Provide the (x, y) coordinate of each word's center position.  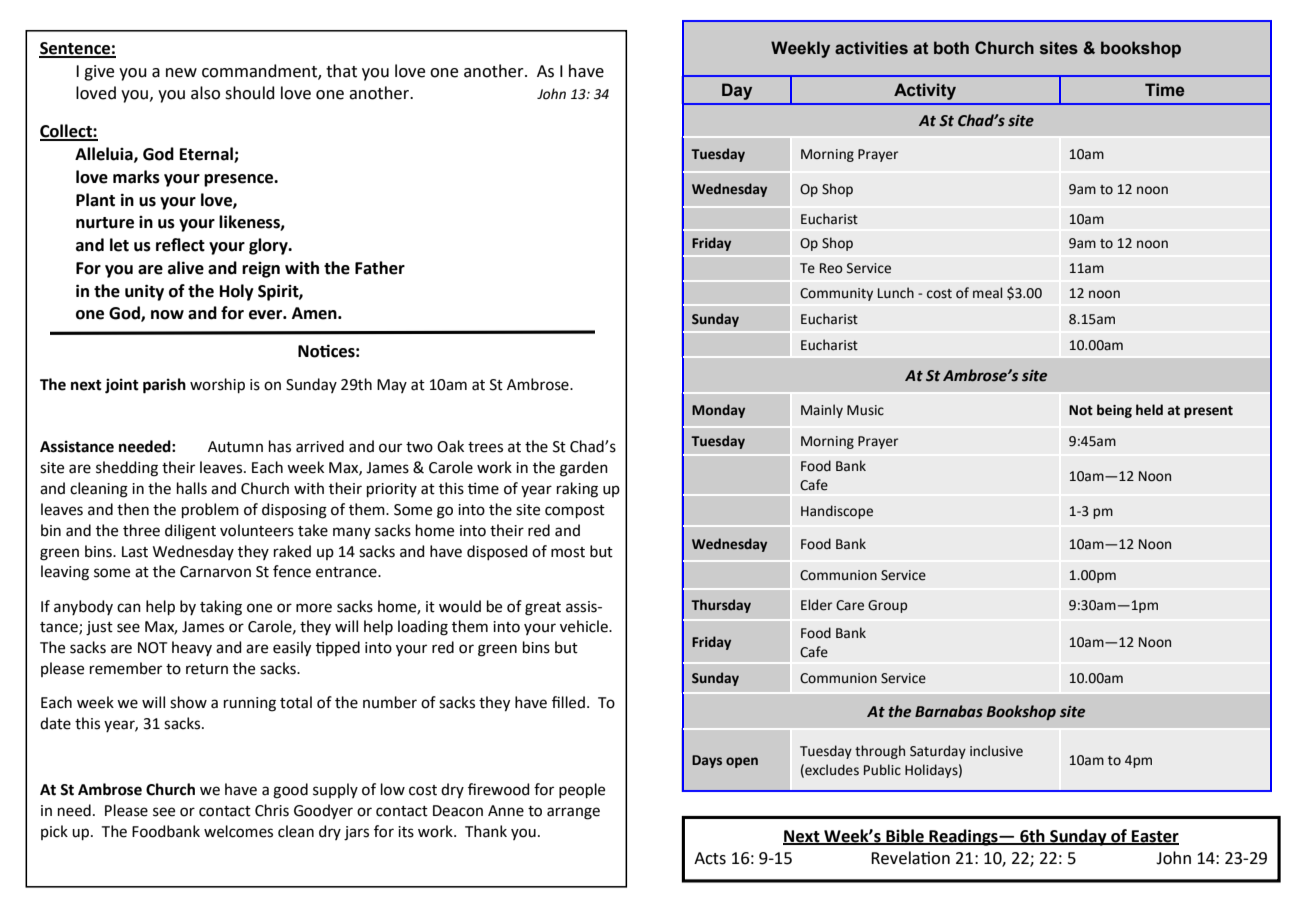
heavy (192, 648)
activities (871, 48)
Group (887, 606)
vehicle (585, 626)
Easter (1154, 837)
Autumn (235, 447)
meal (987, 293)
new (181, 73)
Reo (831, 268)
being (1114, 411)
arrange (573, 813)
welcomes (238, 831)
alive (186, 268)
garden (584, 469)
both (951, 48)
